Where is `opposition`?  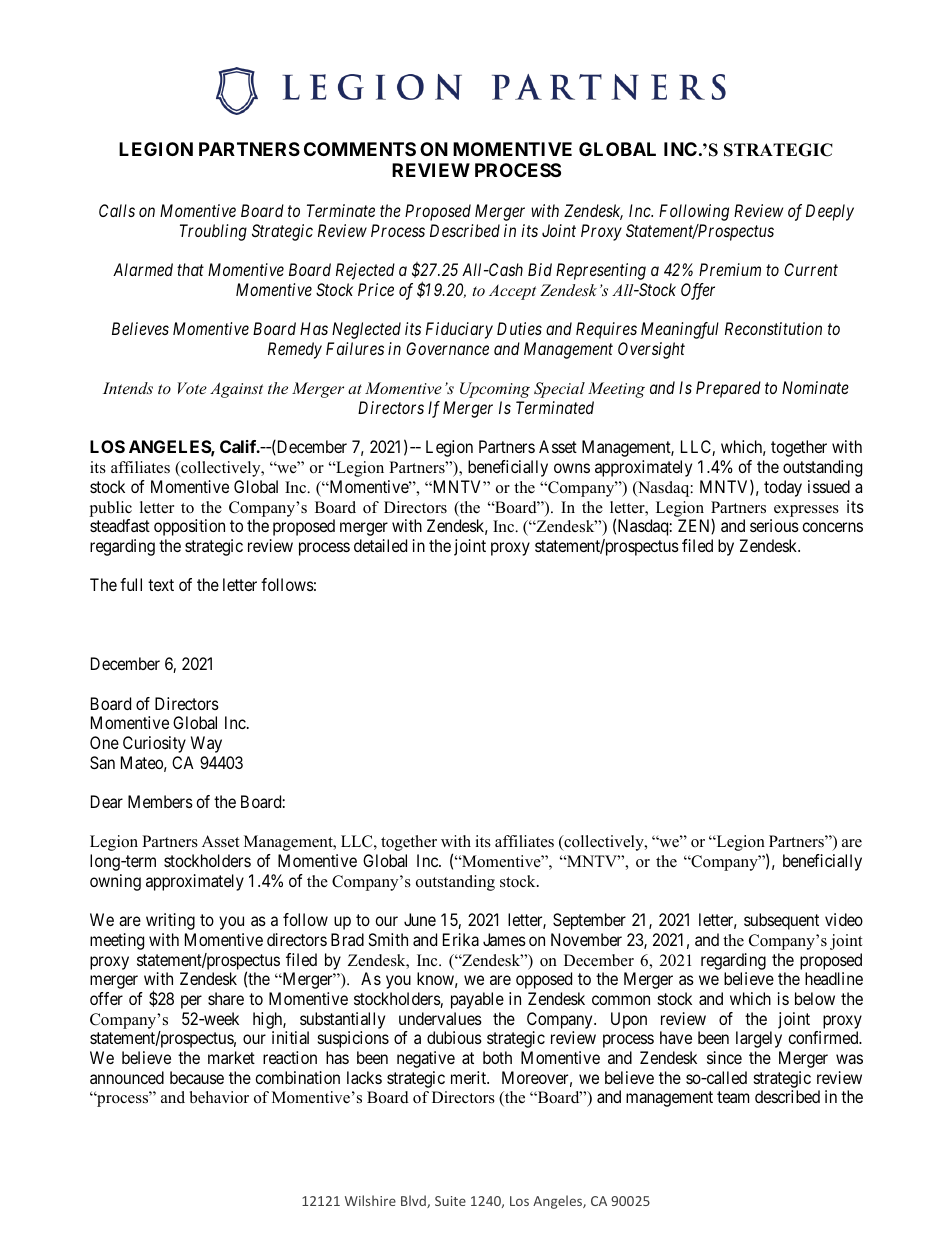
opposition is located at coordinates (189, 527).
